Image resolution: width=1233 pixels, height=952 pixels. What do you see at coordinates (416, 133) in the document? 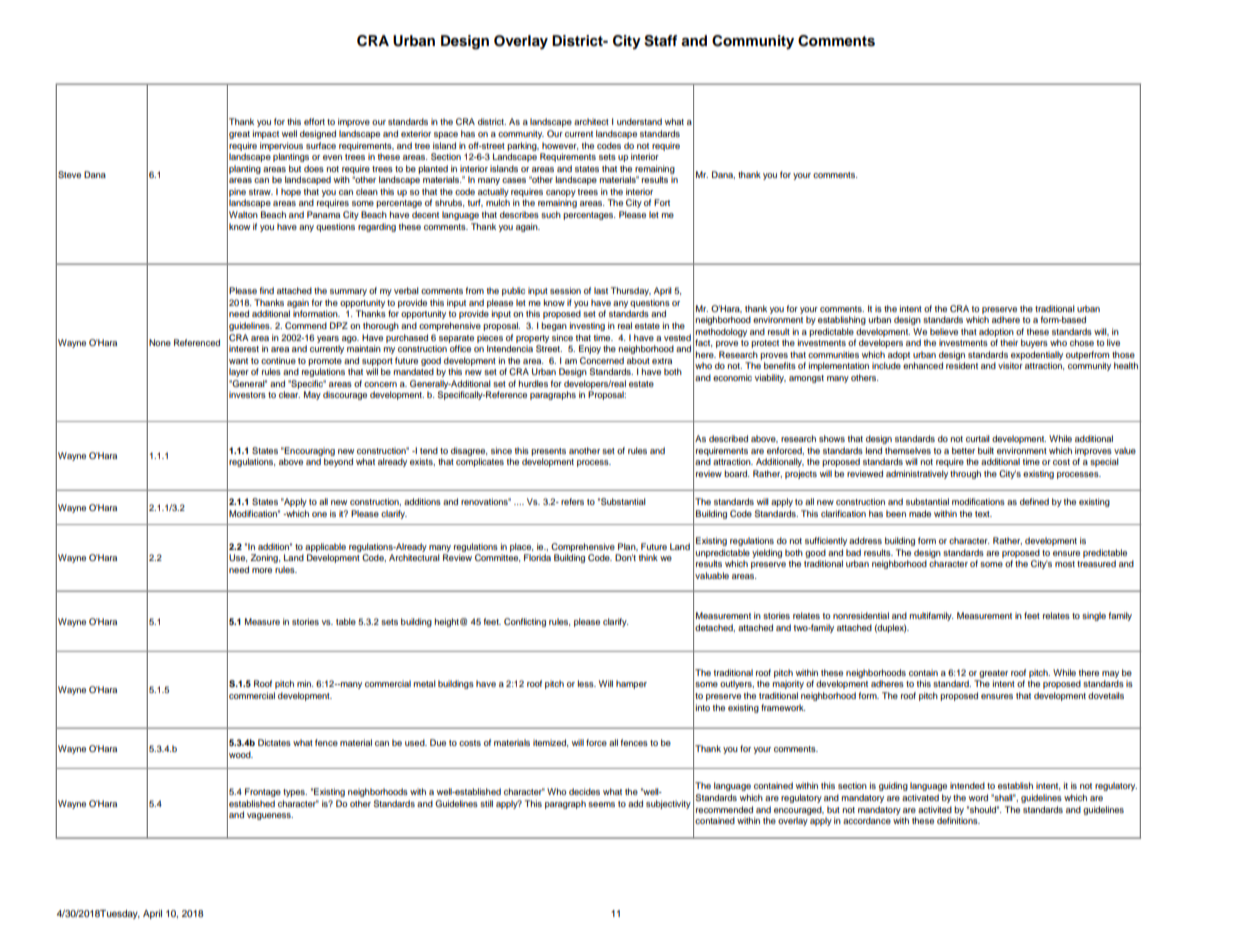
I see `exterior` at bounding box center [416, 133].
